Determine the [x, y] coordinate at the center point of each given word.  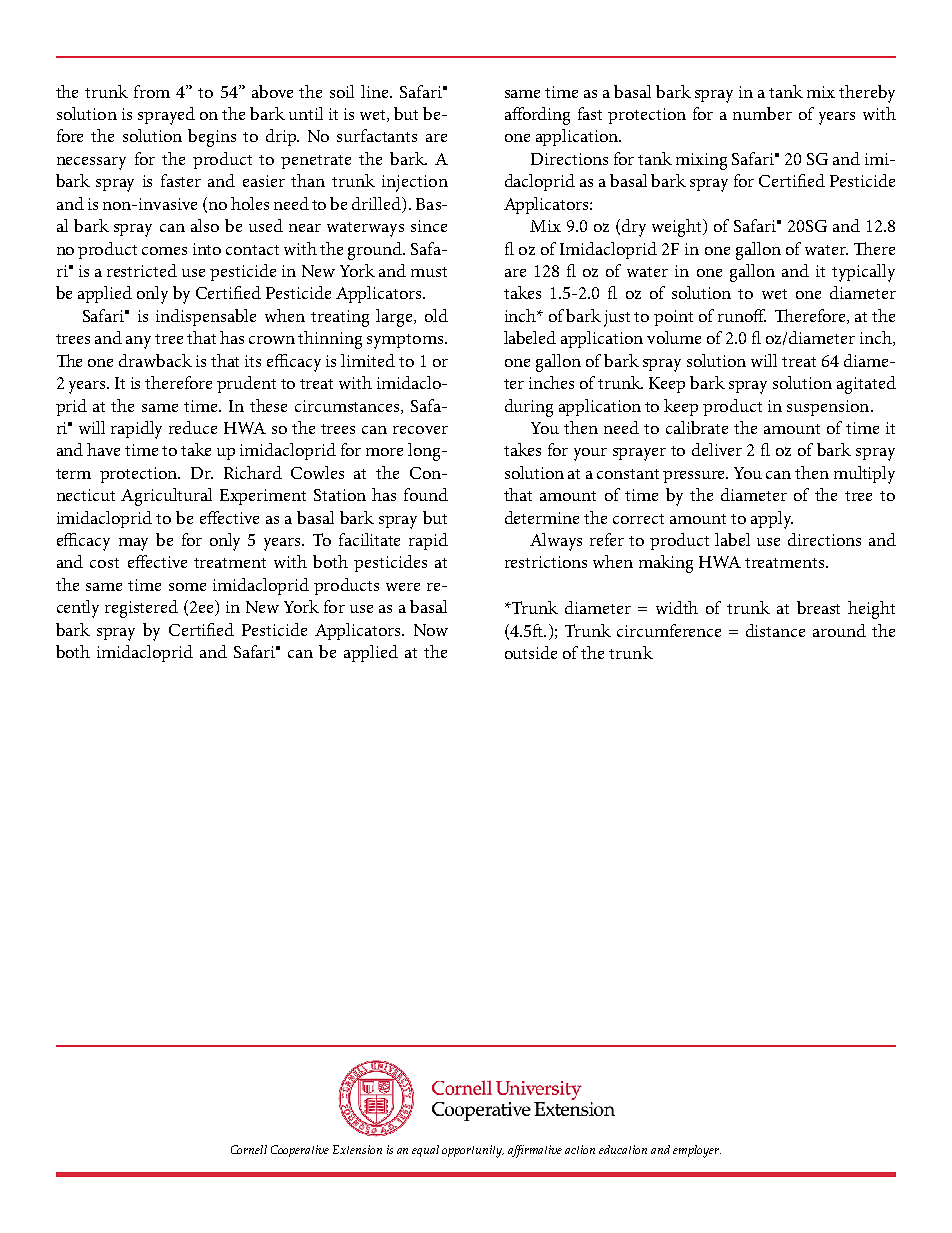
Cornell [249, 1149]
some [187, 587]
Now [431, 630]
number [762, 113]
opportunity [473, 1151]
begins [212, 138]
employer [697, 1151]
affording [537, 116]
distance [775, 630]
